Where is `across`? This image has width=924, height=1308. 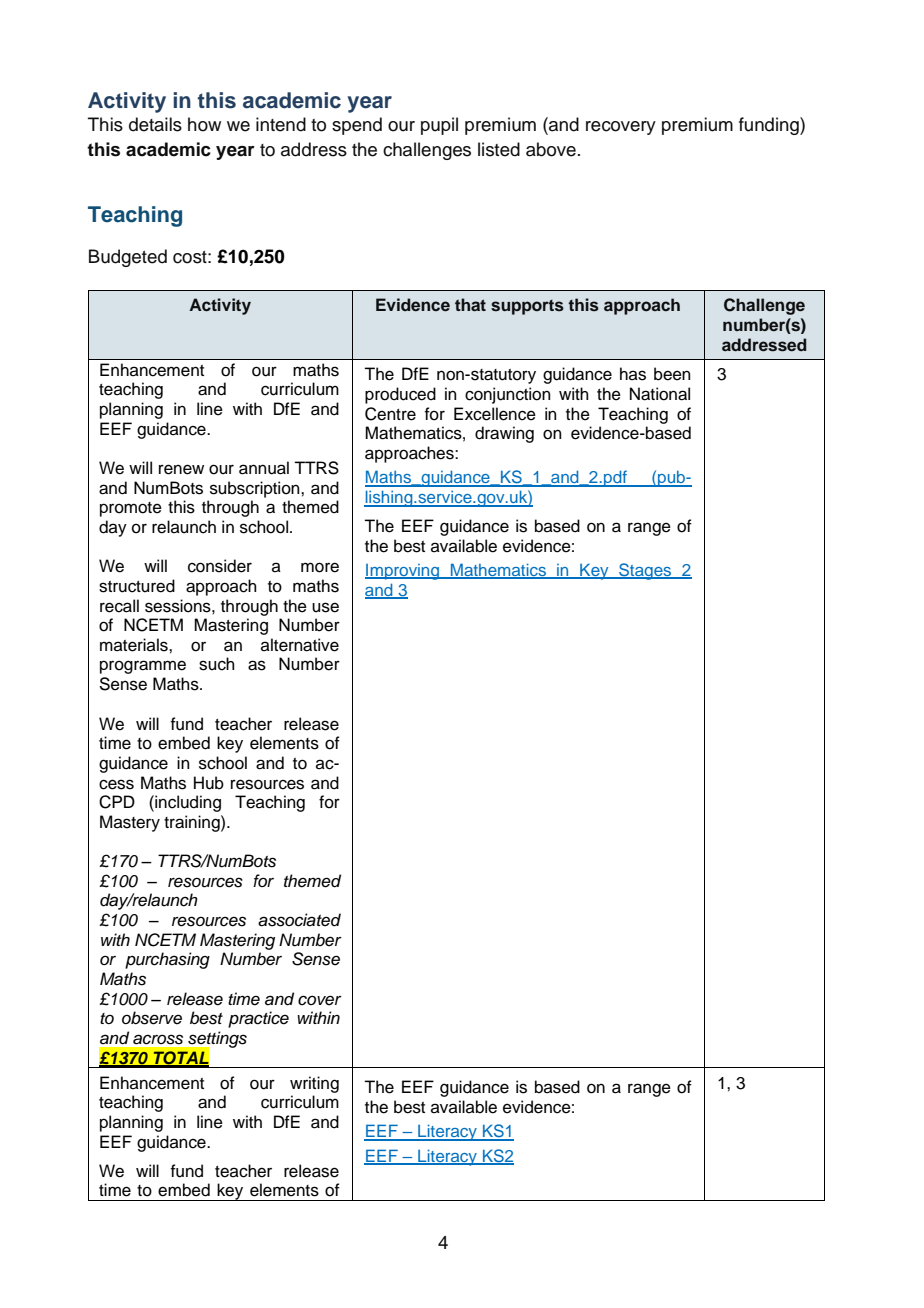
across is located at coordinates (158, 1039).
